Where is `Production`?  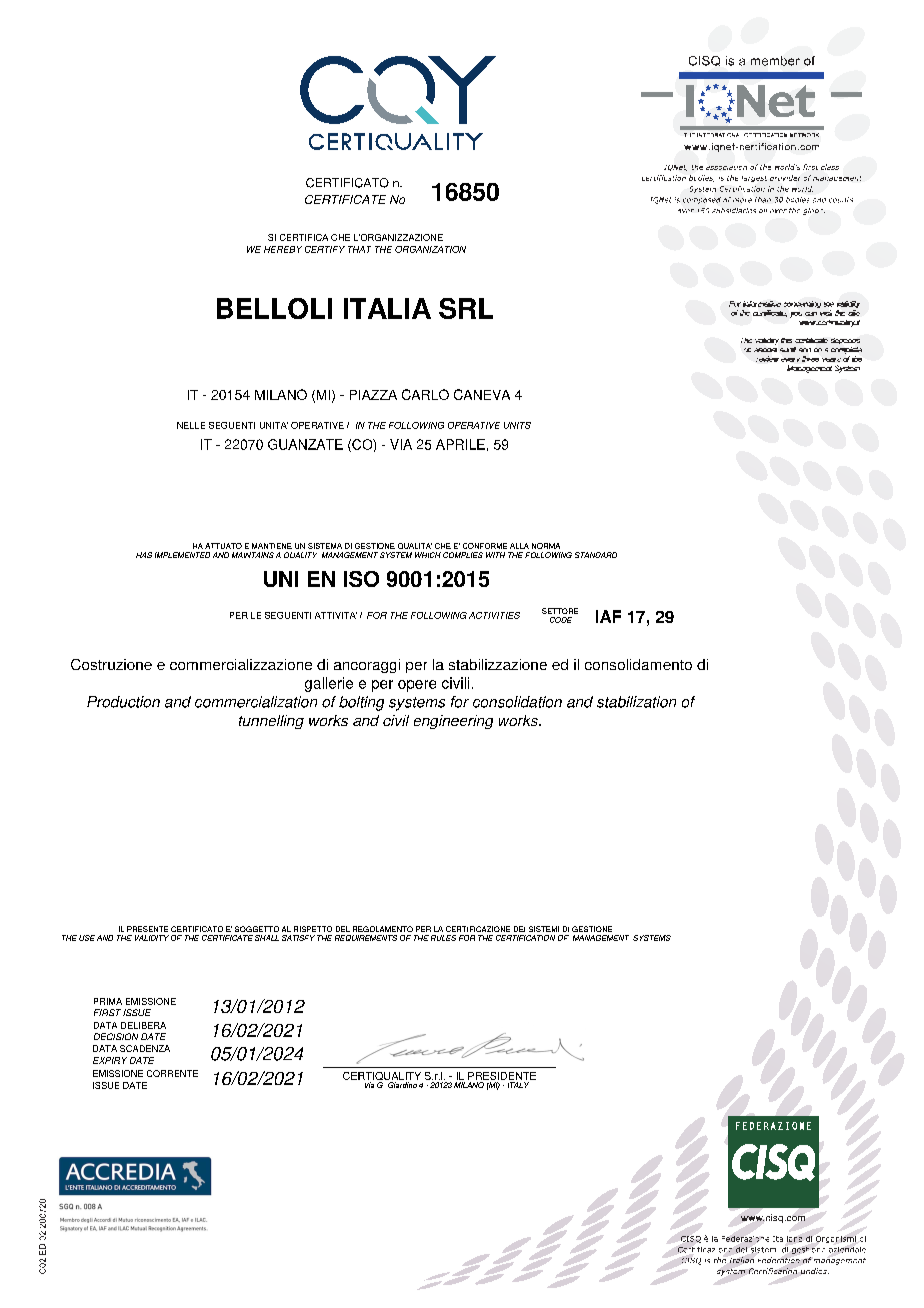
Production is located at coordinates (123, 702).
